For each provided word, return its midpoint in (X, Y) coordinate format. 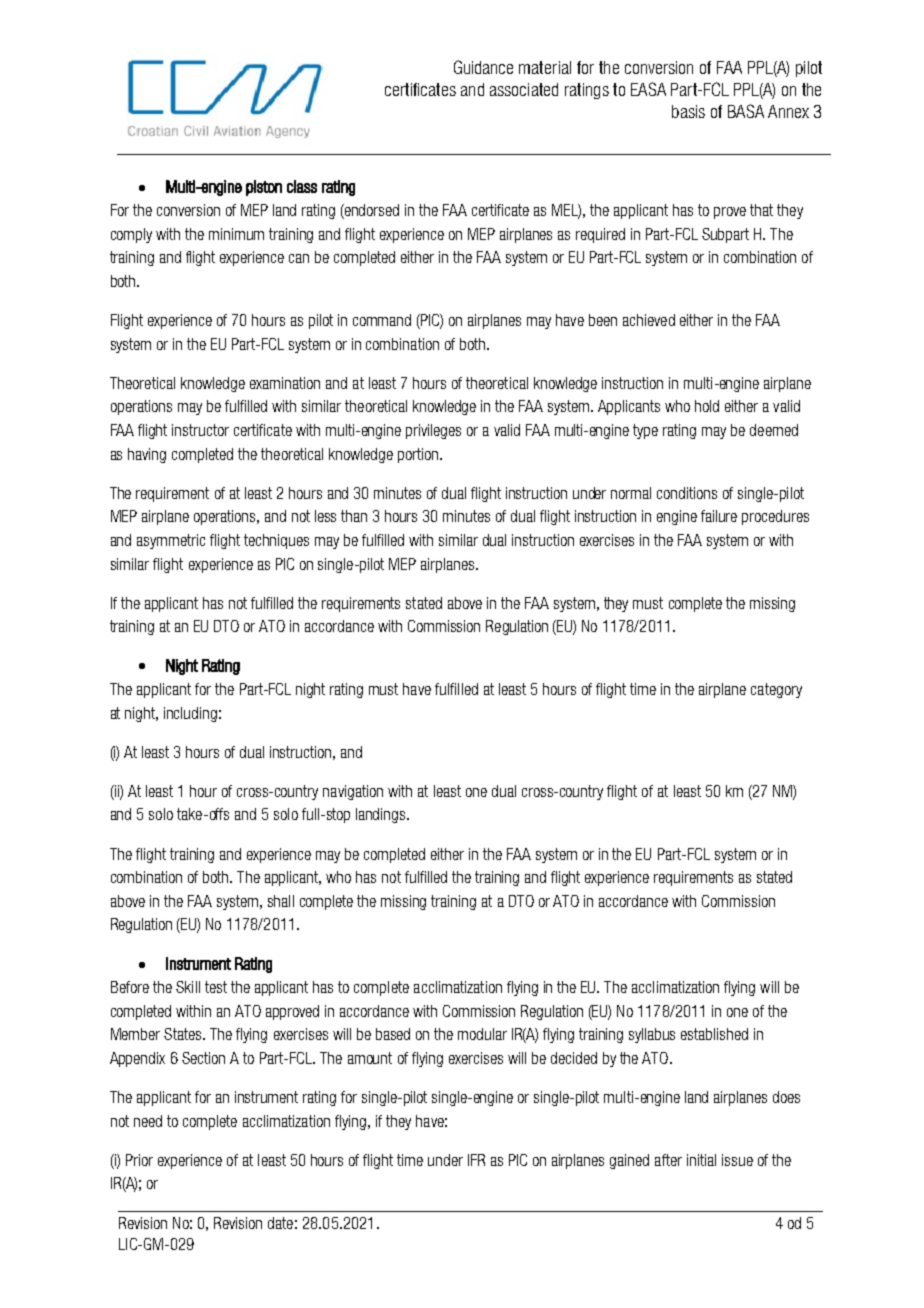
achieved (649, 320)
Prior (139, 1160)
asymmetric (171, 541)
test (216, 987)
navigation (353, 792)
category (776, 690)
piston (264, 188)
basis (688, 111)
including (190, 714)
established (714, 1034)
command (382, 320)
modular (482, 1034)
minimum (236, 234)
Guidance (483, 67)
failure (719, 516)
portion (419, 455)
